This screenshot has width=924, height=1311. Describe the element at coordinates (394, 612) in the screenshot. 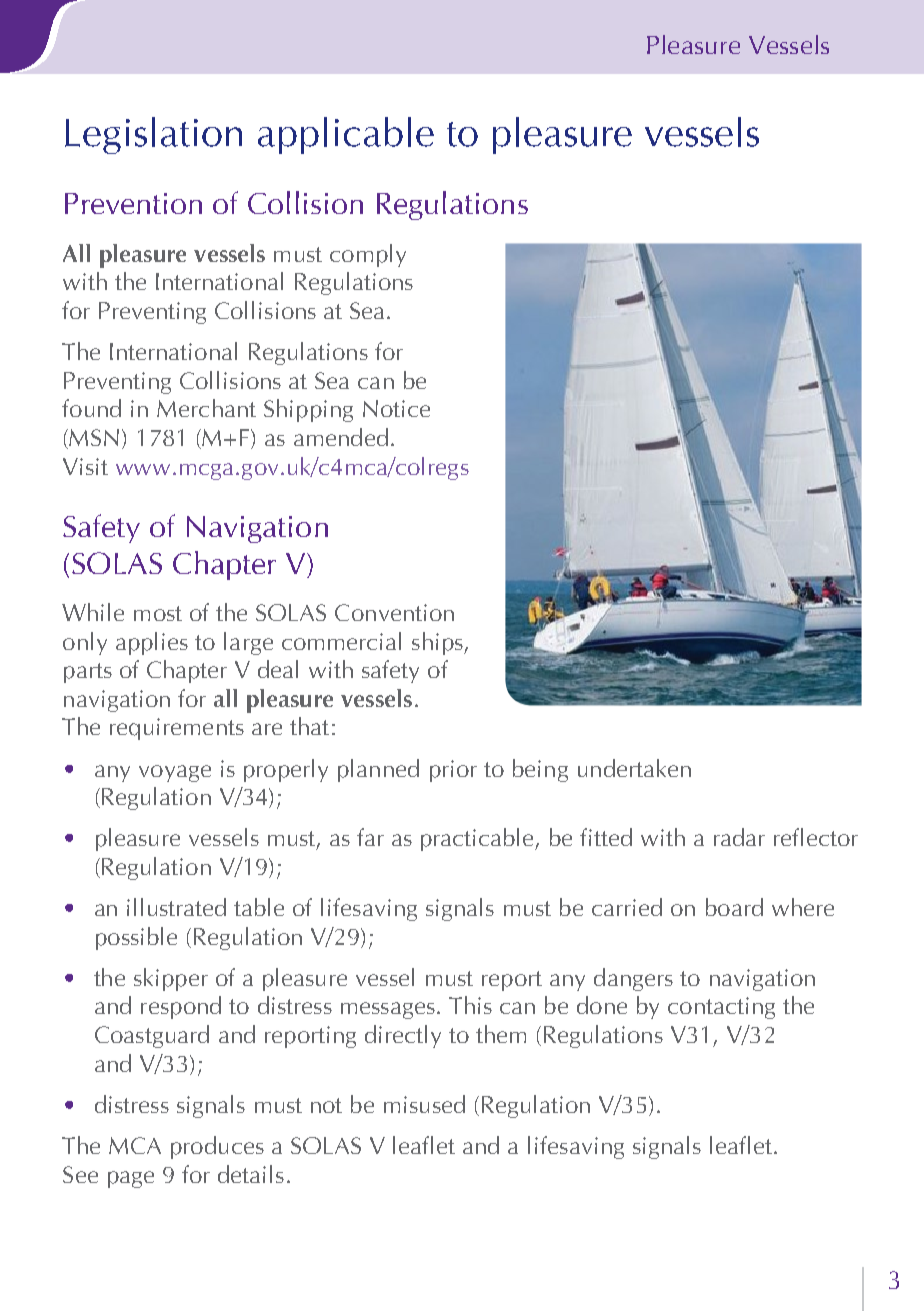

I see `Convention` at that location.
